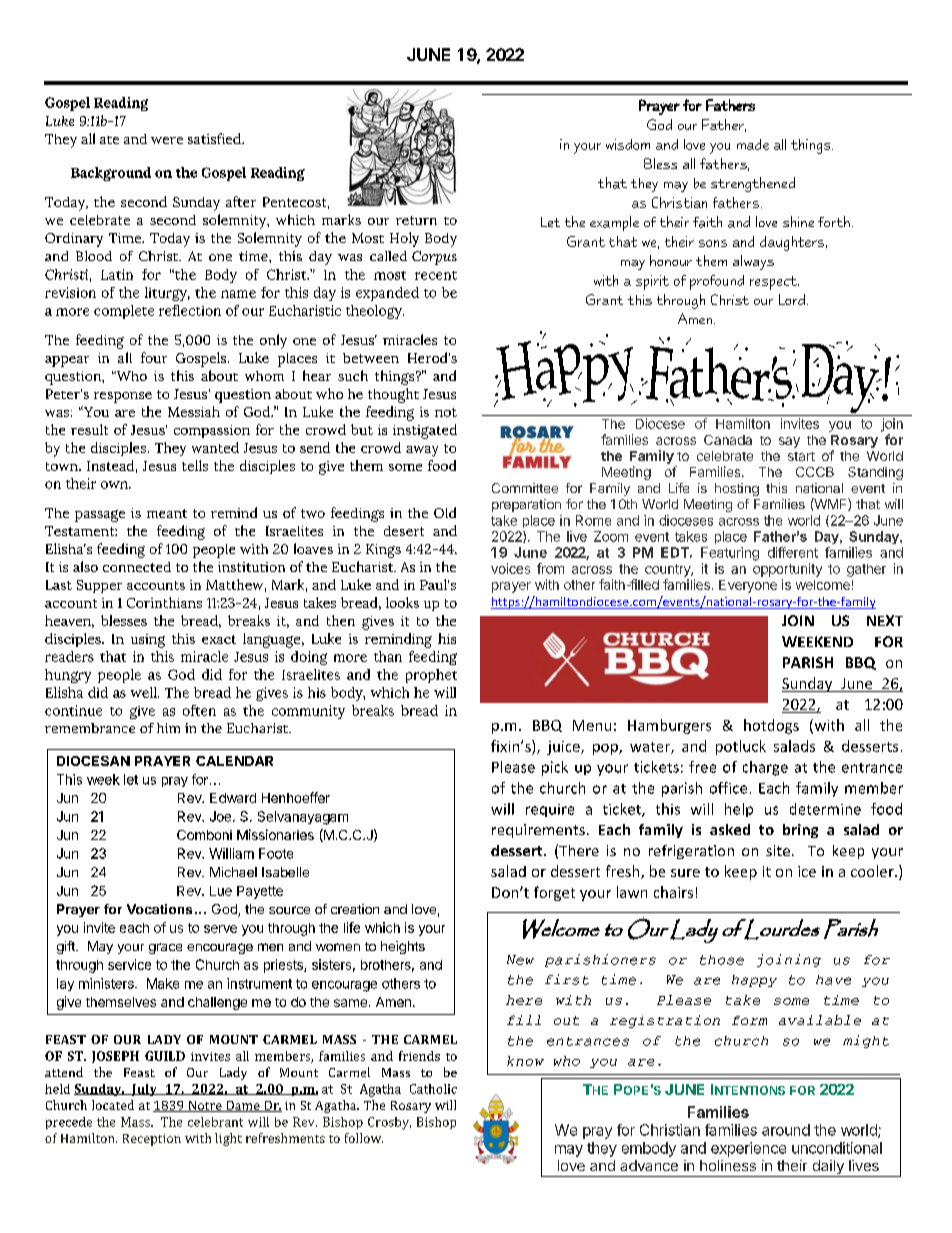  Describe the element at coordinates (520, 960) in the page. I see `New` at that location.
